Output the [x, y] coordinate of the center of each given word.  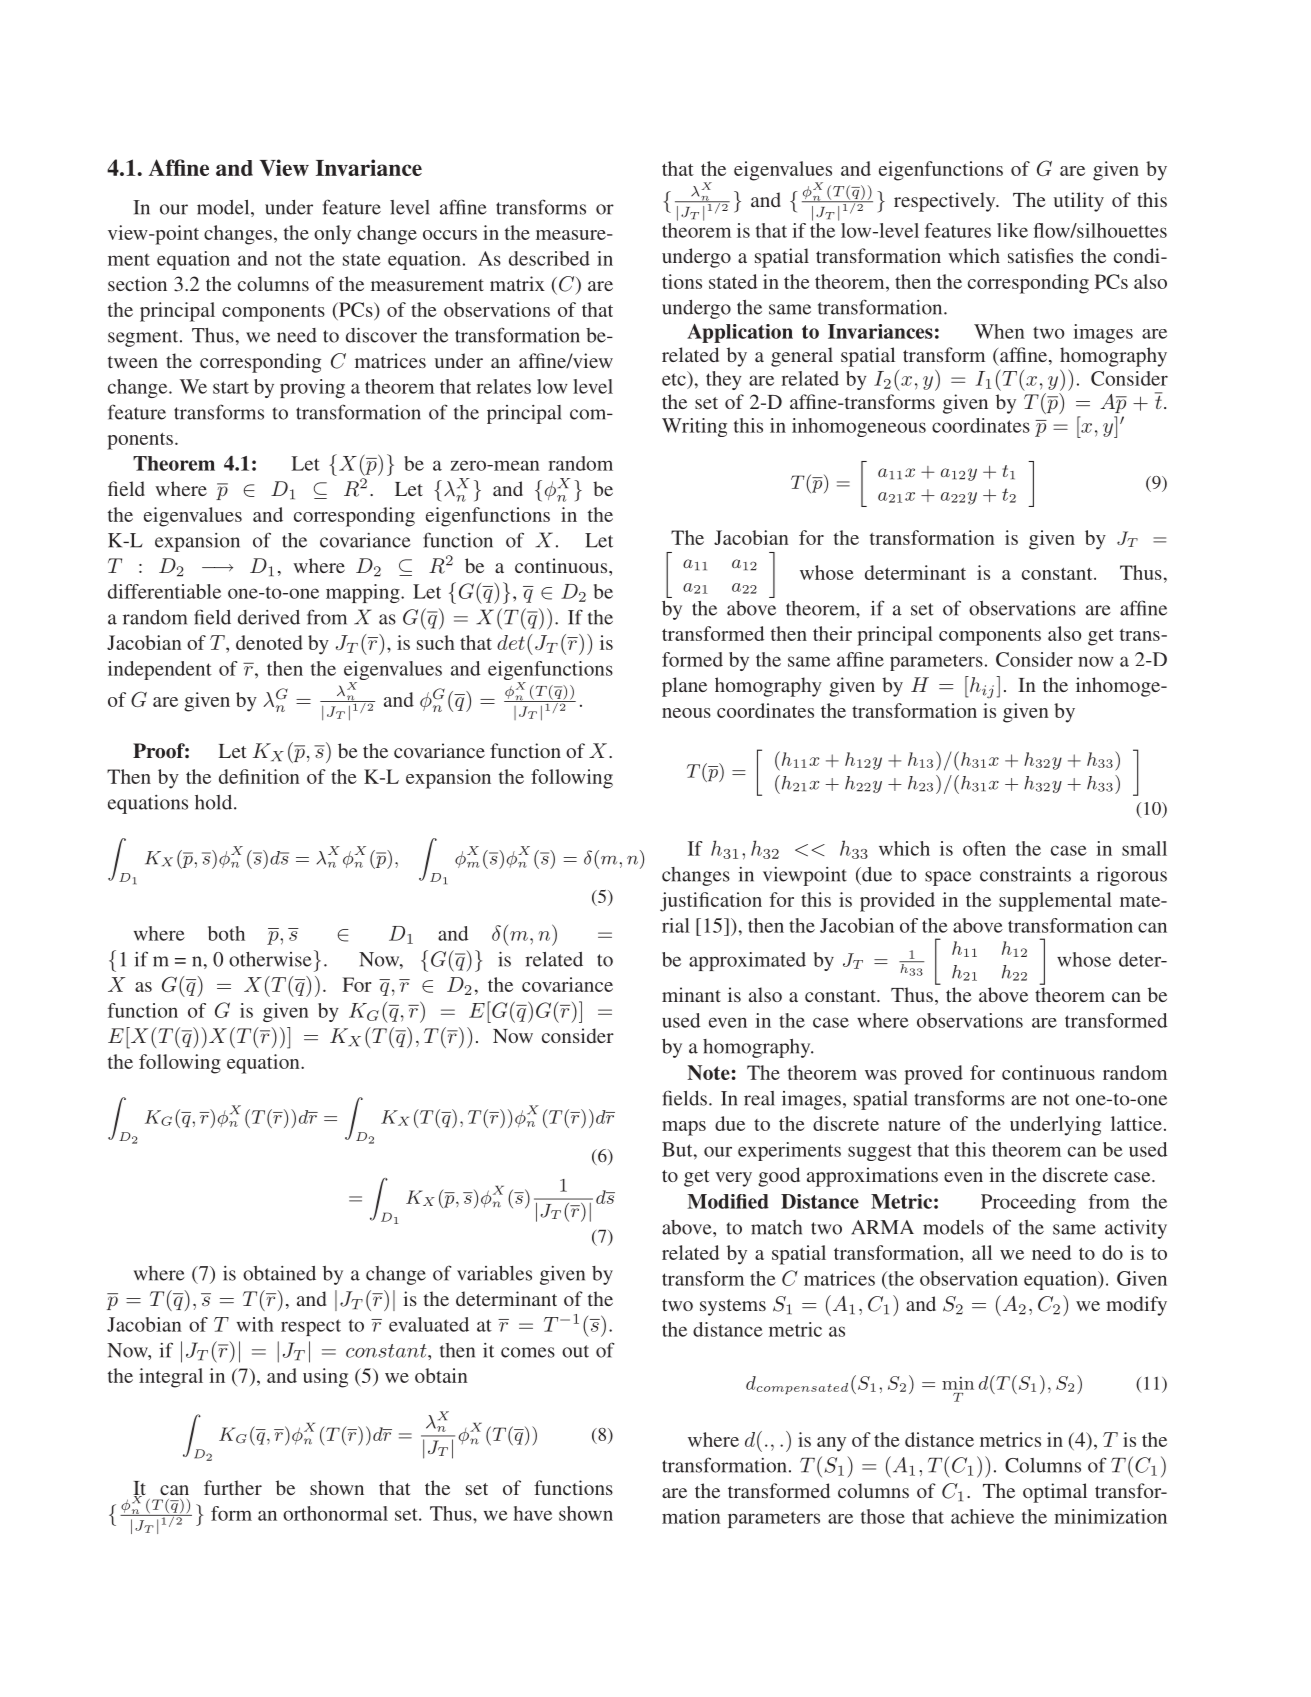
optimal [1055, 1493]
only [332, 235]
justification [711, 902]
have [533, 1513]
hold [215, 802]
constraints [1025, 874]
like [1012, 230]
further [233, 1487]
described [549, 258]
